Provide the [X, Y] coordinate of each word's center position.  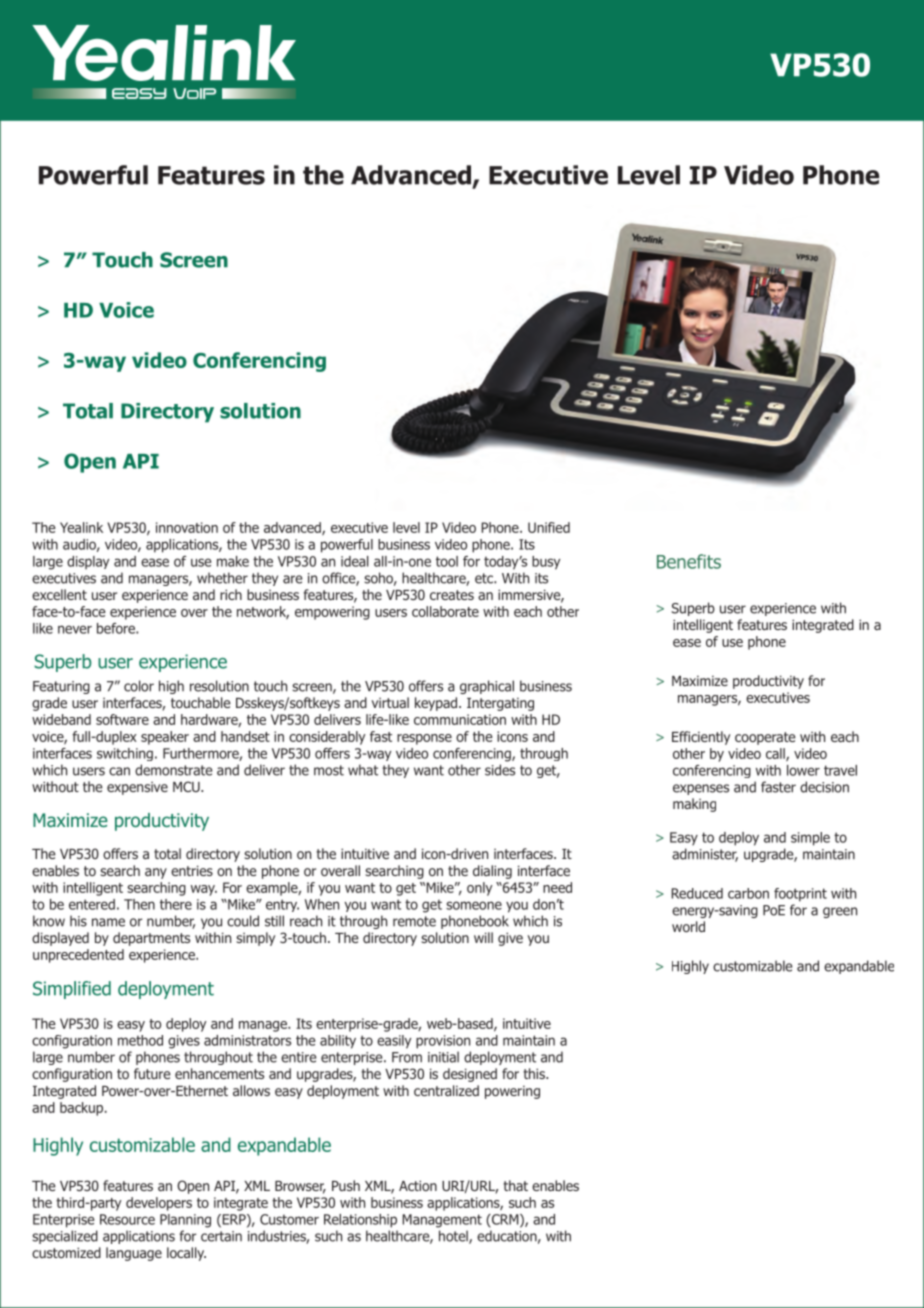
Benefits [689, 561]
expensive [137, 788]
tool [447, 561]
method [140, 1040]
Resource [127, 1219]
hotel [454, 1237]
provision [443, 1042]
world [688, 926]
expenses [701, 789]
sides [500, 770]
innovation [187, 527]
